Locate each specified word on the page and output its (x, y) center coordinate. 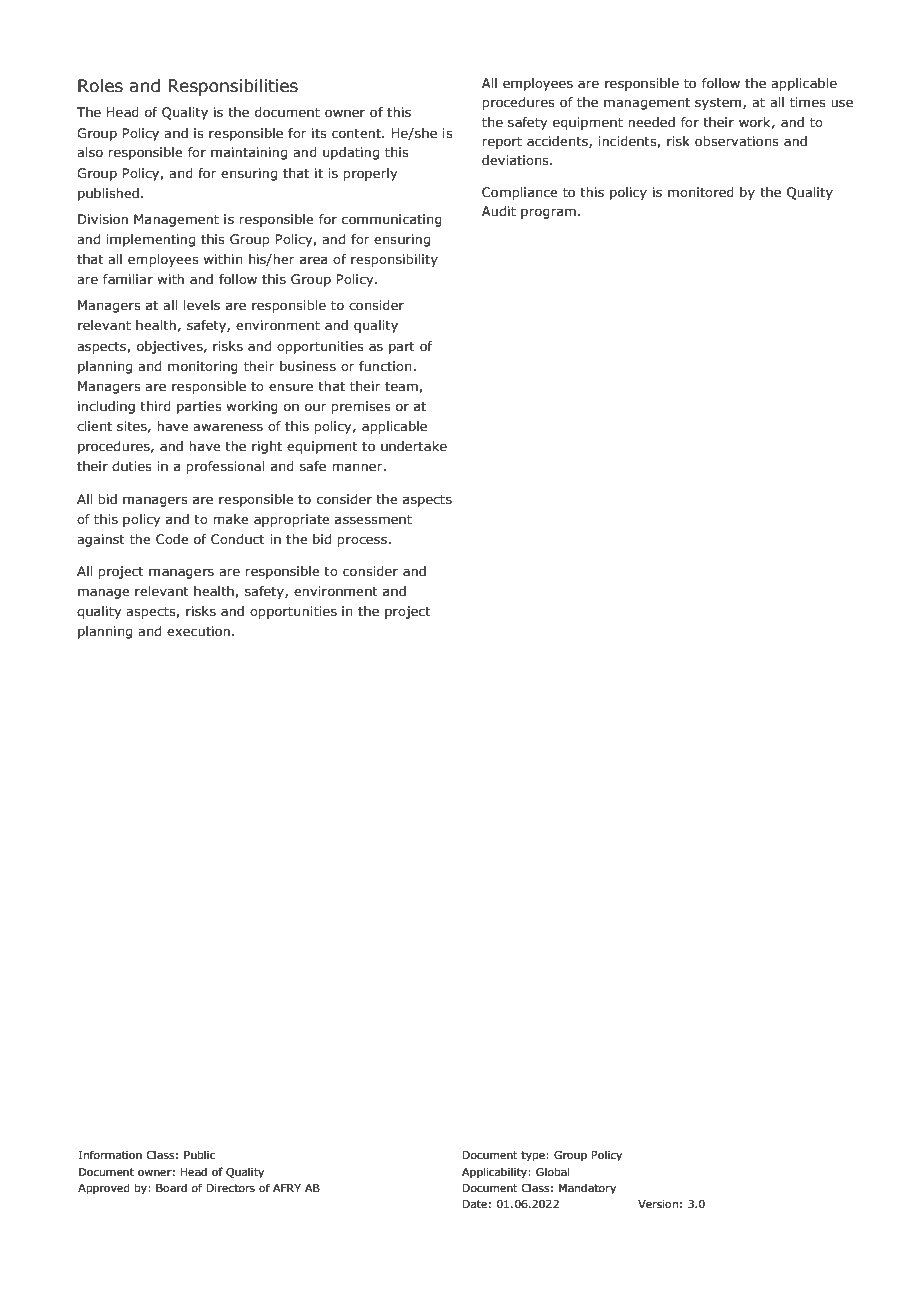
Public (199, 1154)
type (534, 1156)
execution (198, 631)
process (363, 541)
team (402, 387)
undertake (414, 446)
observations (737, 141)
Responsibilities (233, 87)
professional (225, 467)
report (502, 143)
